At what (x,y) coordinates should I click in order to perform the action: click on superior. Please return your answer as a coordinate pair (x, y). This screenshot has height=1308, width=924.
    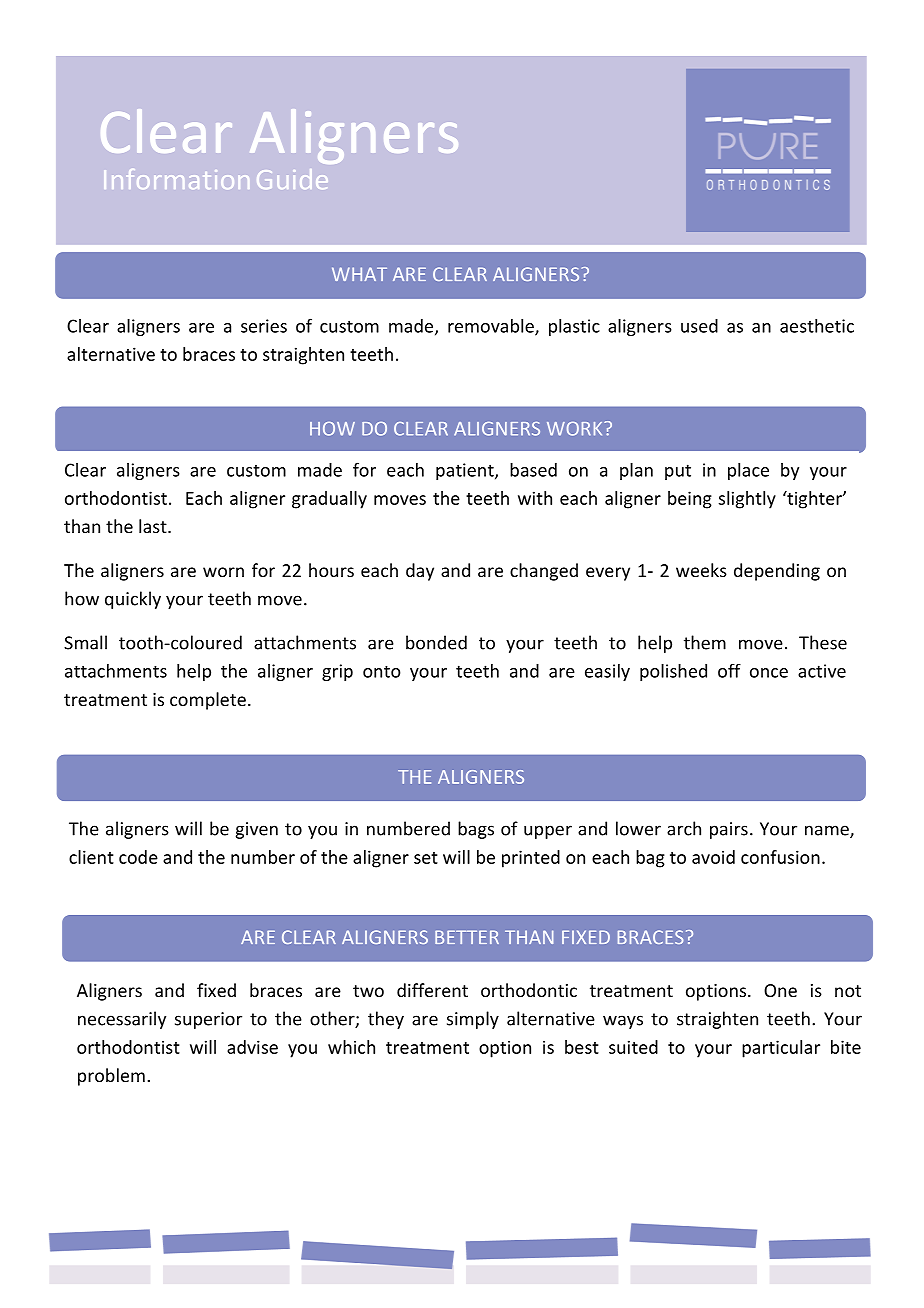
    Looking at the image, I should click on (208, 1020).
